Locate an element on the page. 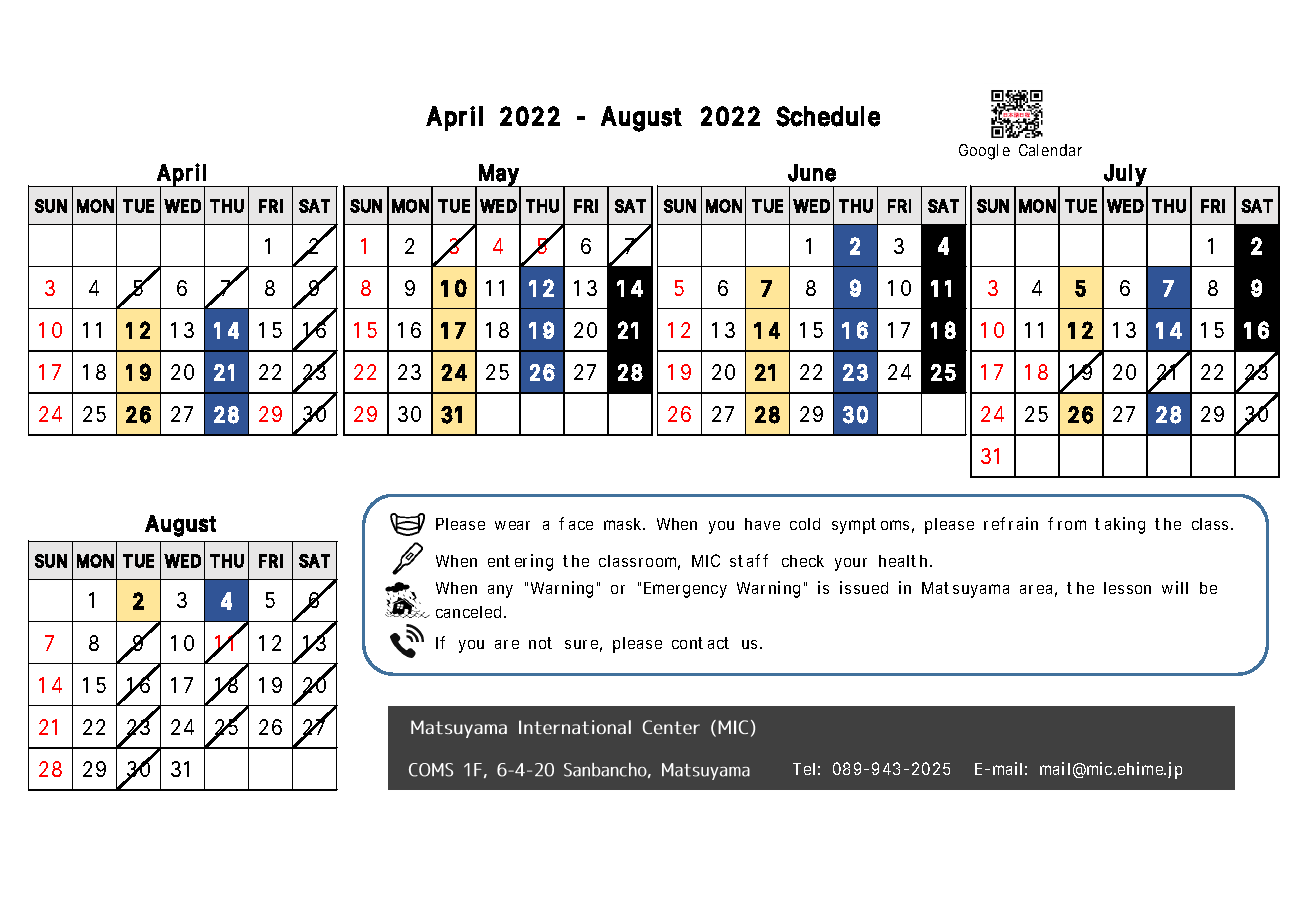 Image resolution: width=1308 pixels, height=924 pixels. Schedule is located at coordinates (828, 116).
